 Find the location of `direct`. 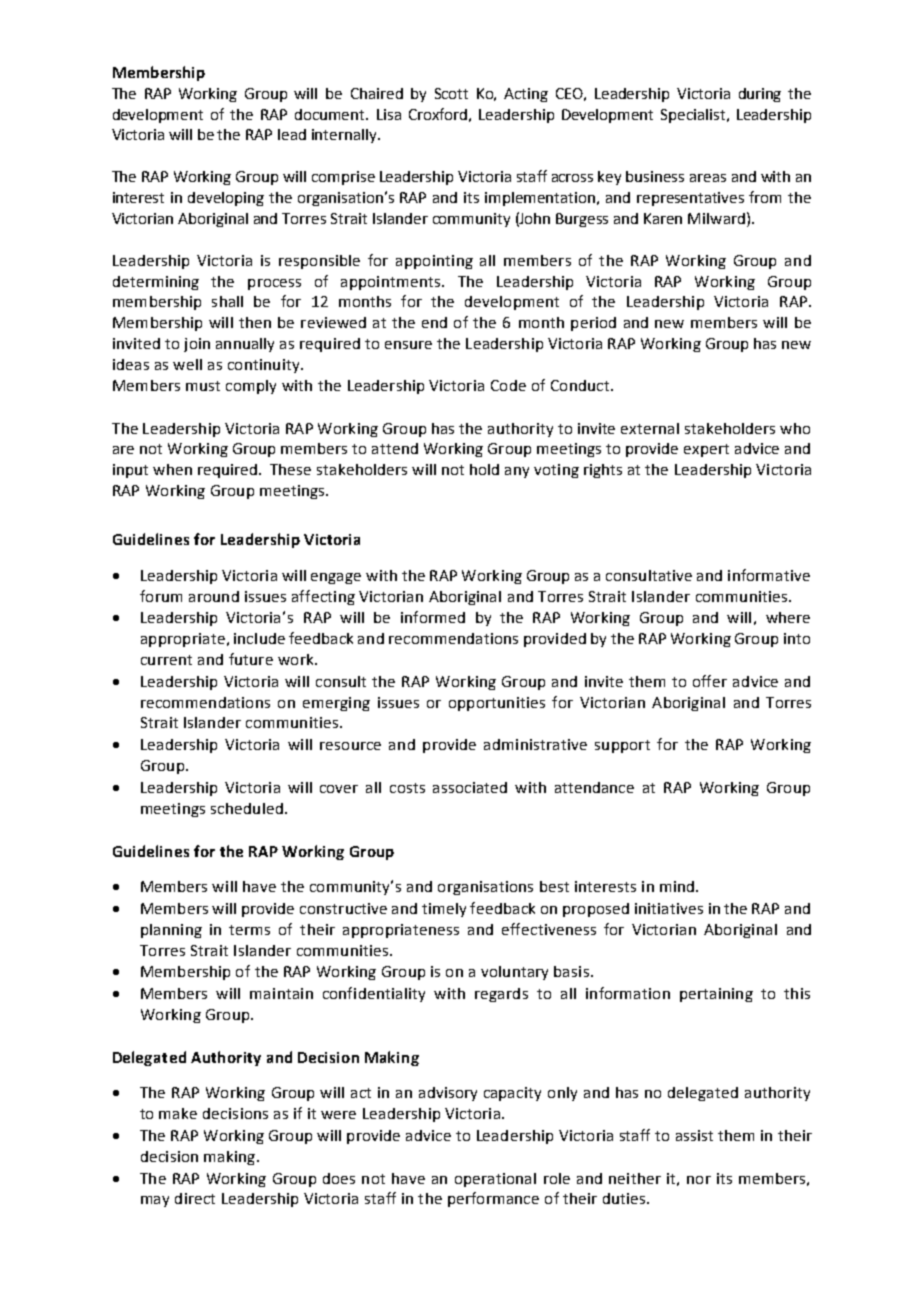

direct is located at coordinates (195, 1198).
